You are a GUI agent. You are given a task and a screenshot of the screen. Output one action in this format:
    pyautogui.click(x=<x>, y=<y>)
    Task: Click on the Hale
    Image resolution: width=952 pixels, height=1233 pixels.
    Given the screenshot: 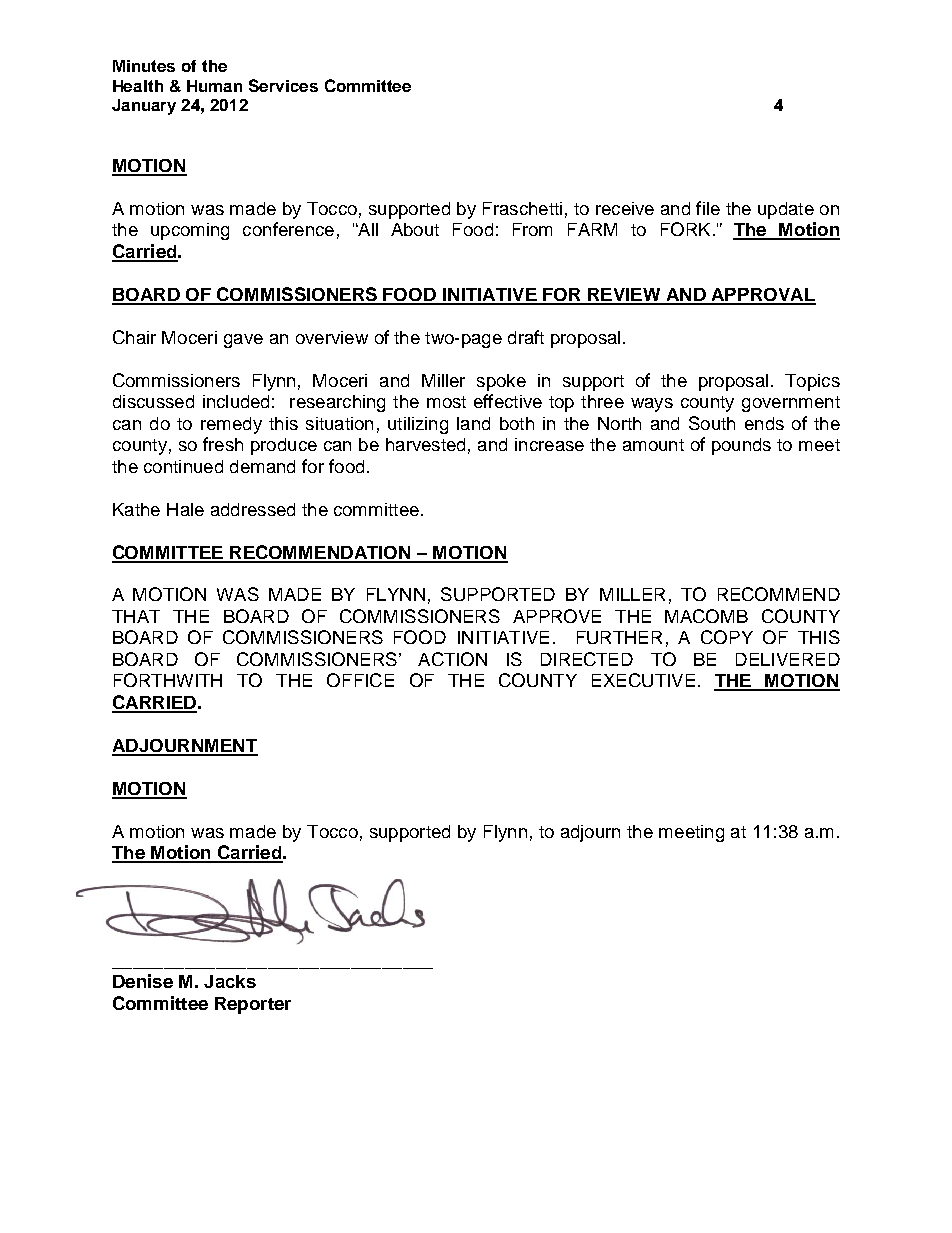 What is the action you would take?
    pyautogui.click(x=185, y=509)
